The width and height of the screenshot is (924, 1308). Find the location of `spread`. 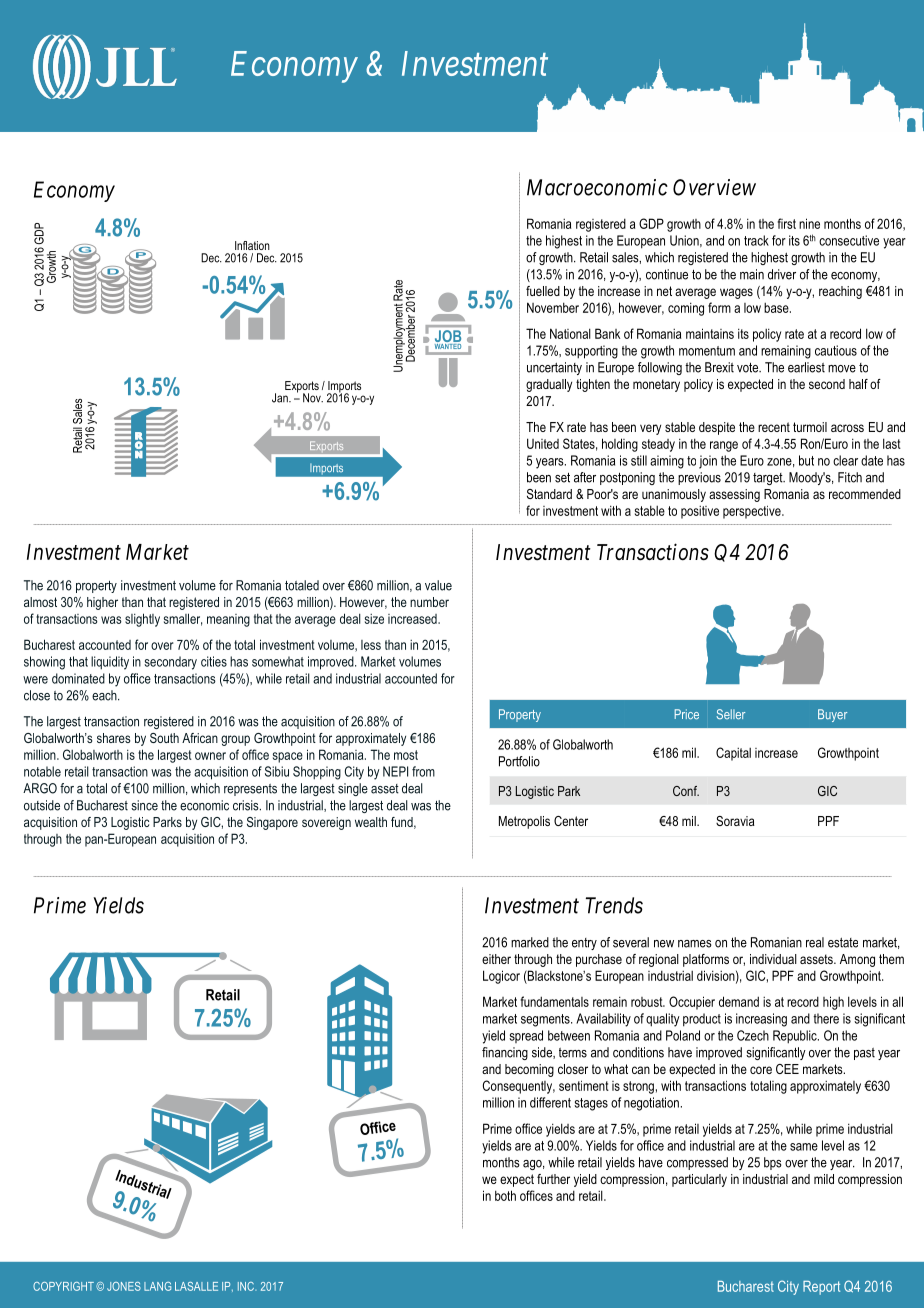

spread is located at coordinates (526, 1036).
